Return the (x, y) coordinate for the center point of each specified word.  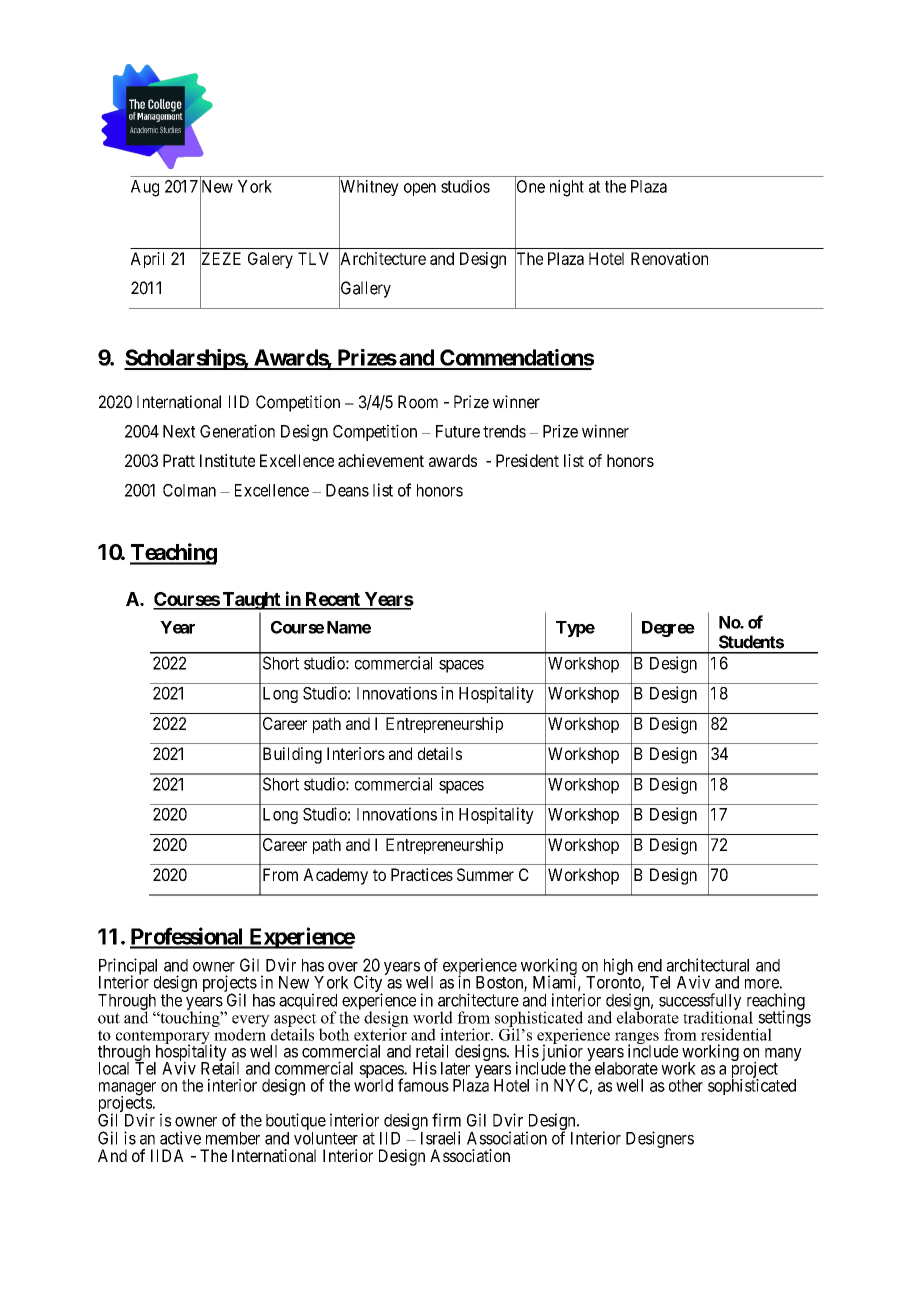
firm (446, 1120)
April (147, 260)
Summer (485, 874)
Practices (422, 874)
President (527, 460)
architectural (708, 965)
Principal (130, 967)
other (686, 1085)
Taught (251, 601)
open (420, 189)
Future (458, 431)
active (180, 1138)
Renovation (669, 258)
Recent (332, 600)
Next (179, 431)
